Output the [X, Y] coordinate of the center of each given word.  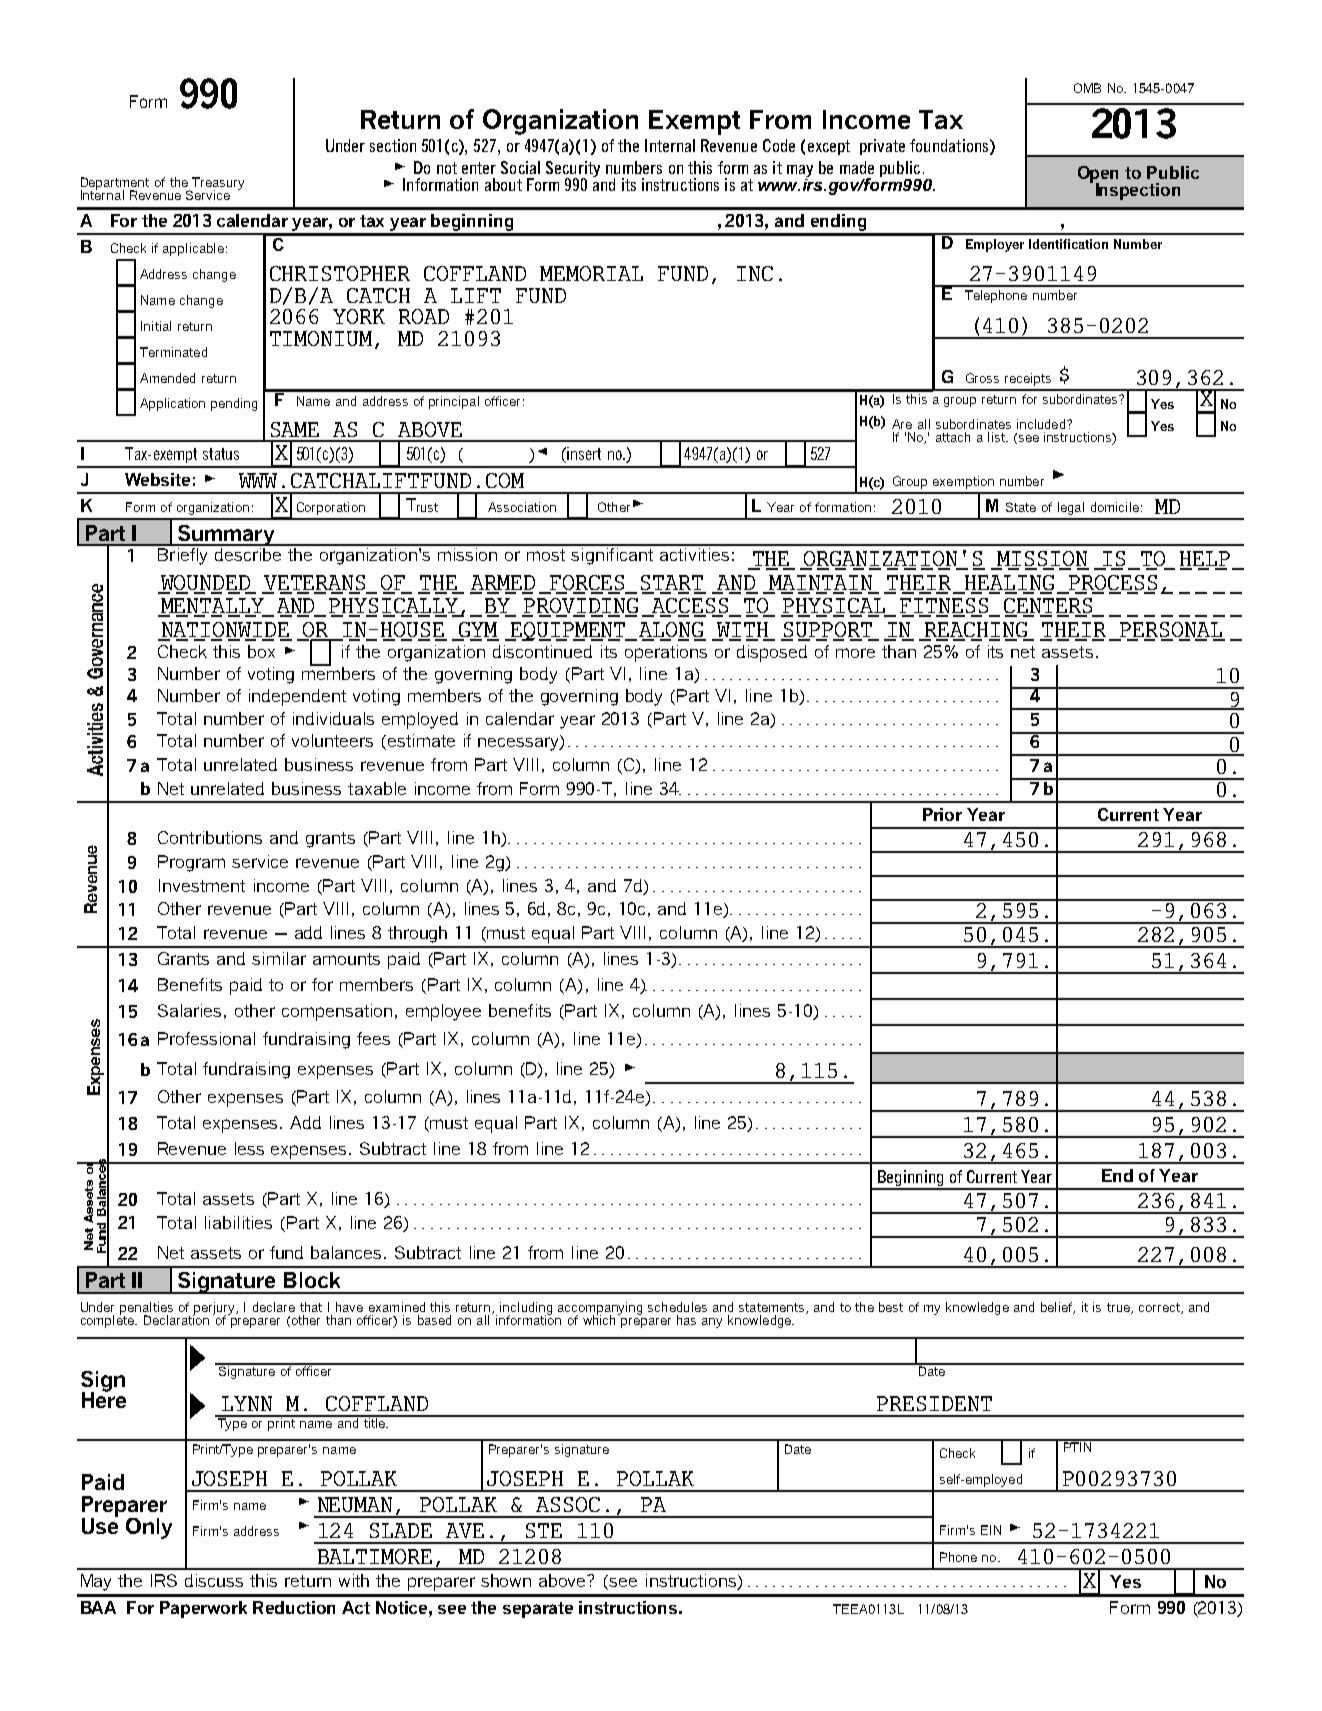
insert [584, 453]
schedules [677, 1307]
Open [1098, 175]
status [221, 454]
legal [1071, 508]
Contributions [210, 837]
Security [573, 170]
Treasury [217, 184]
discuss [214, 1580]
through [417, 934]
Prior [942, 814]
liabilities [238, 1222]
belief [1058, 1308]
